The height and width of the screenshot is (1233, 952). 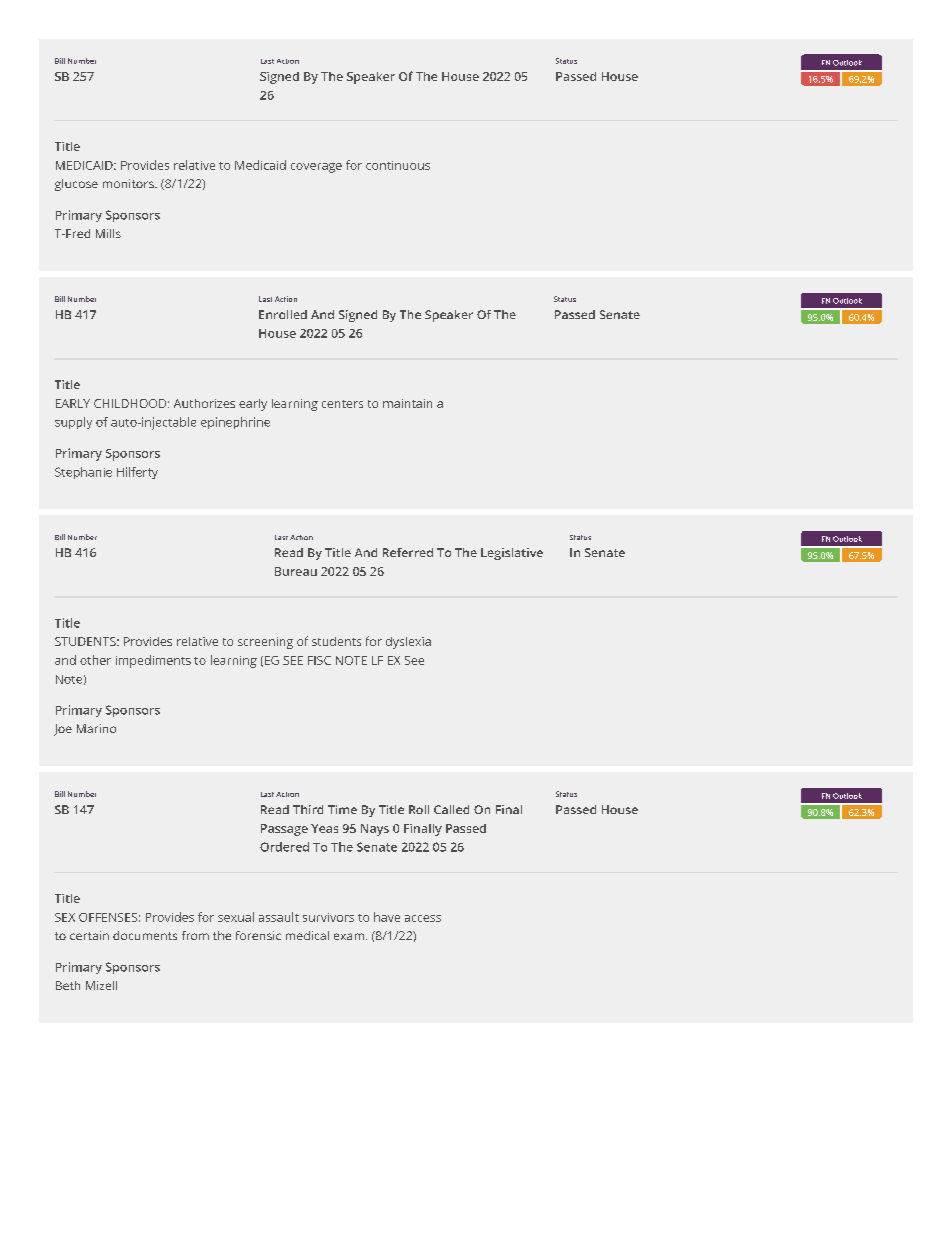 I want to click on continuous, so click(x=398, y=165).
